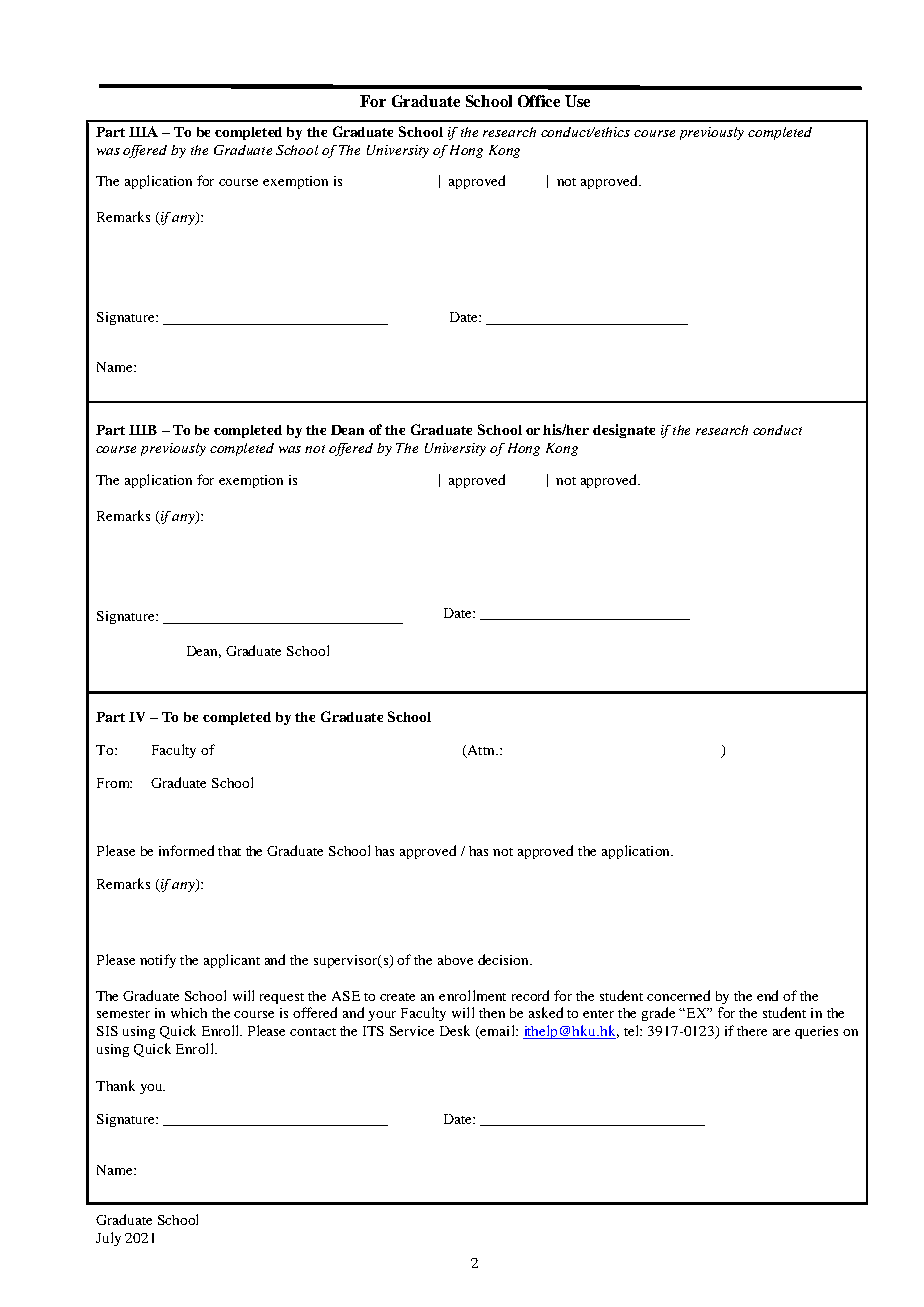  Describe the element at coordinates (624, 431) in the screenshot. I see `designate` at that location.
